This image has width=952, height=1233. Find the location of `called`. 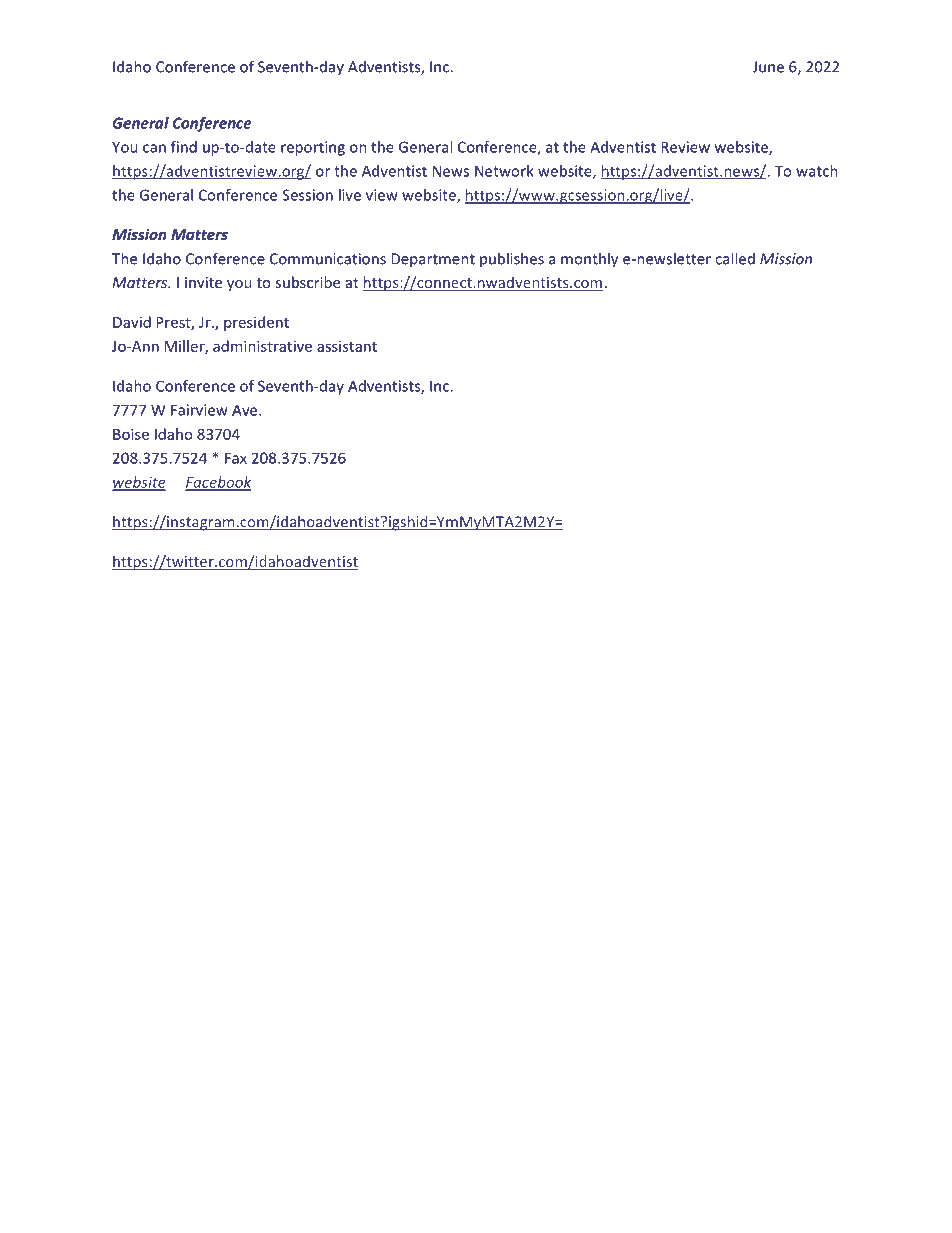

called is located at coordinates (735, 258).
